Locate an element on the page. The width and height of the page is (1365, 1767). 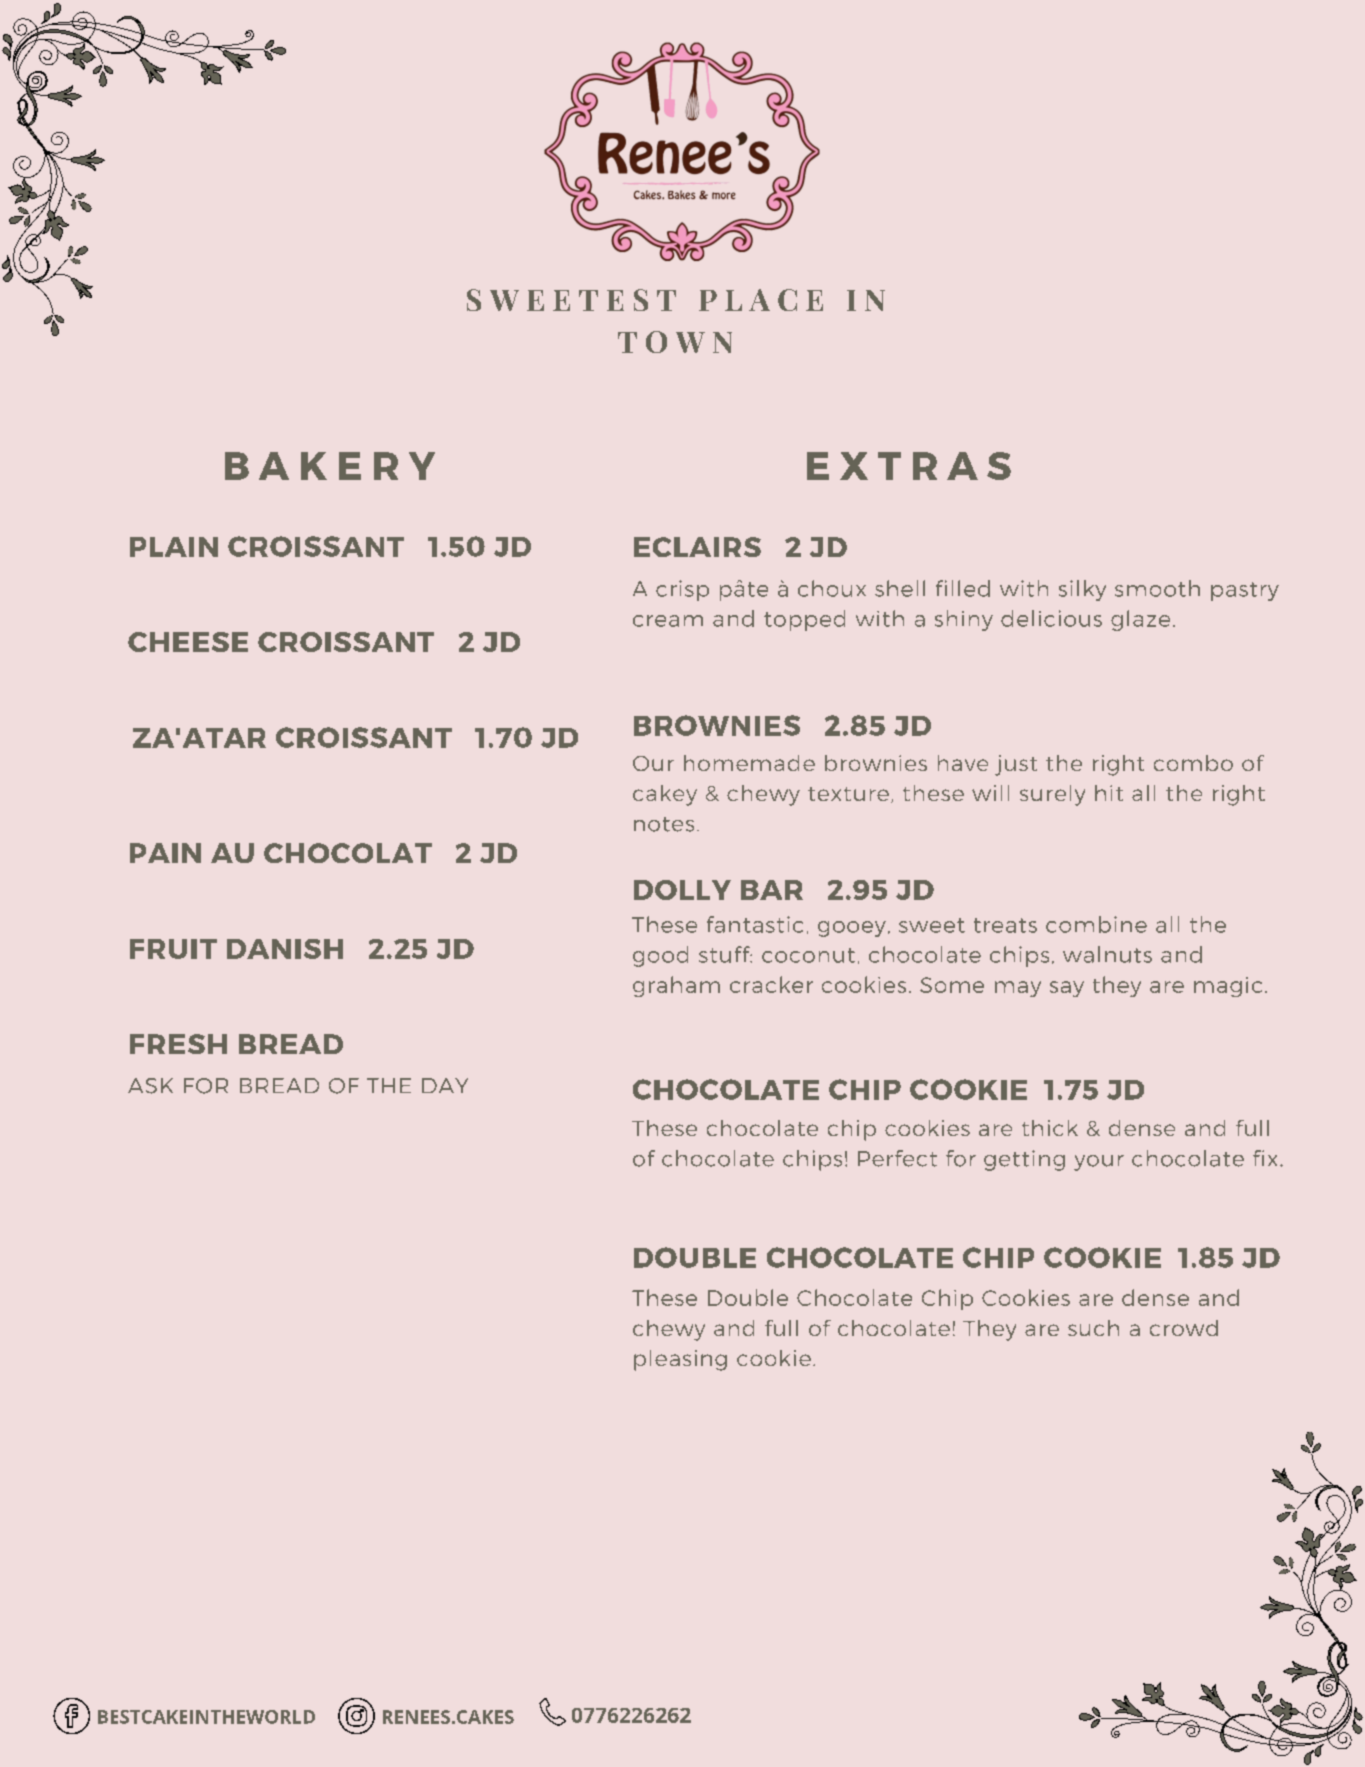
PAIN is located at coordinates (165, 853).
